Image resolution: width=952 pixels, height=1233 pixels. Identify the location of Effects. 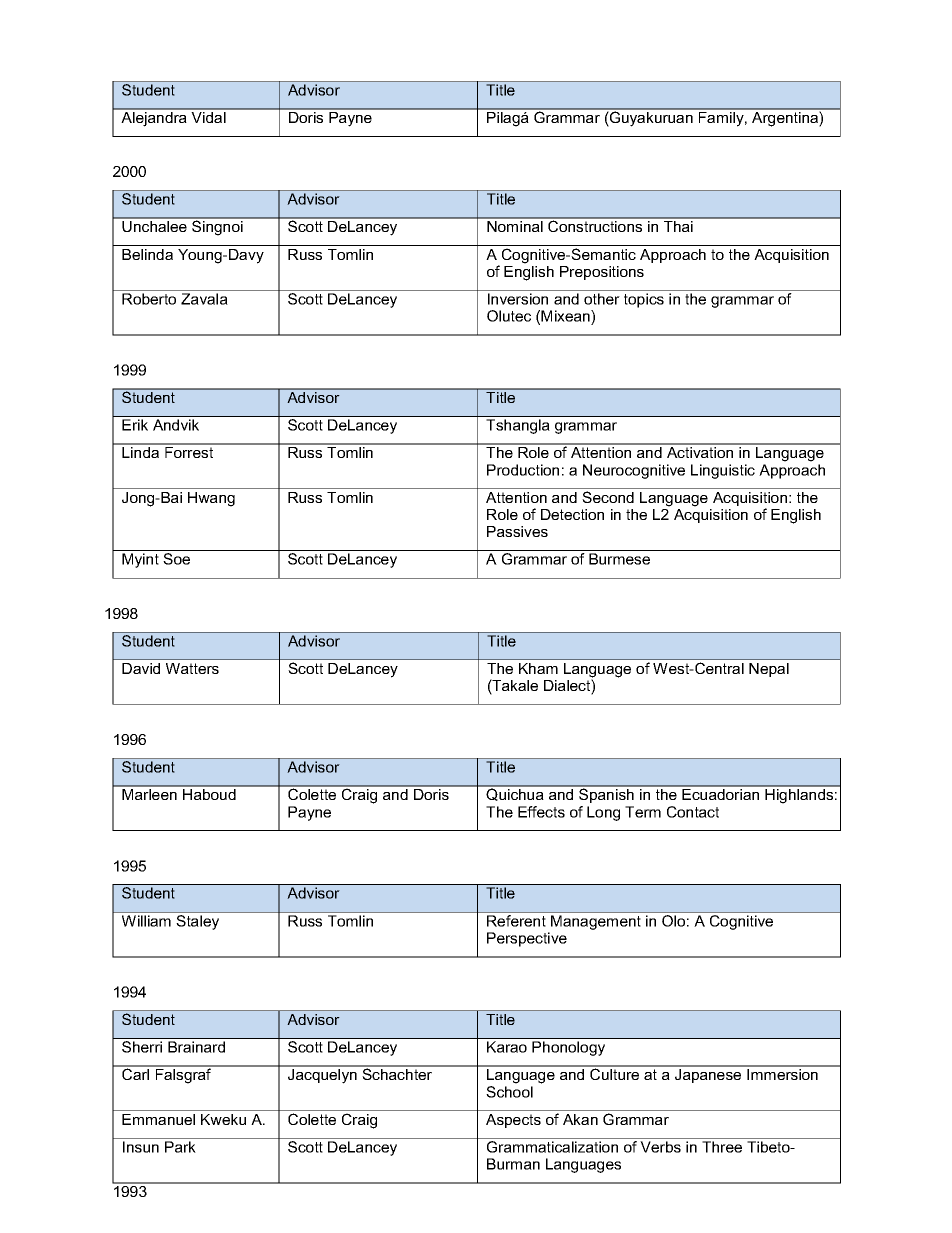
(541, 812).
